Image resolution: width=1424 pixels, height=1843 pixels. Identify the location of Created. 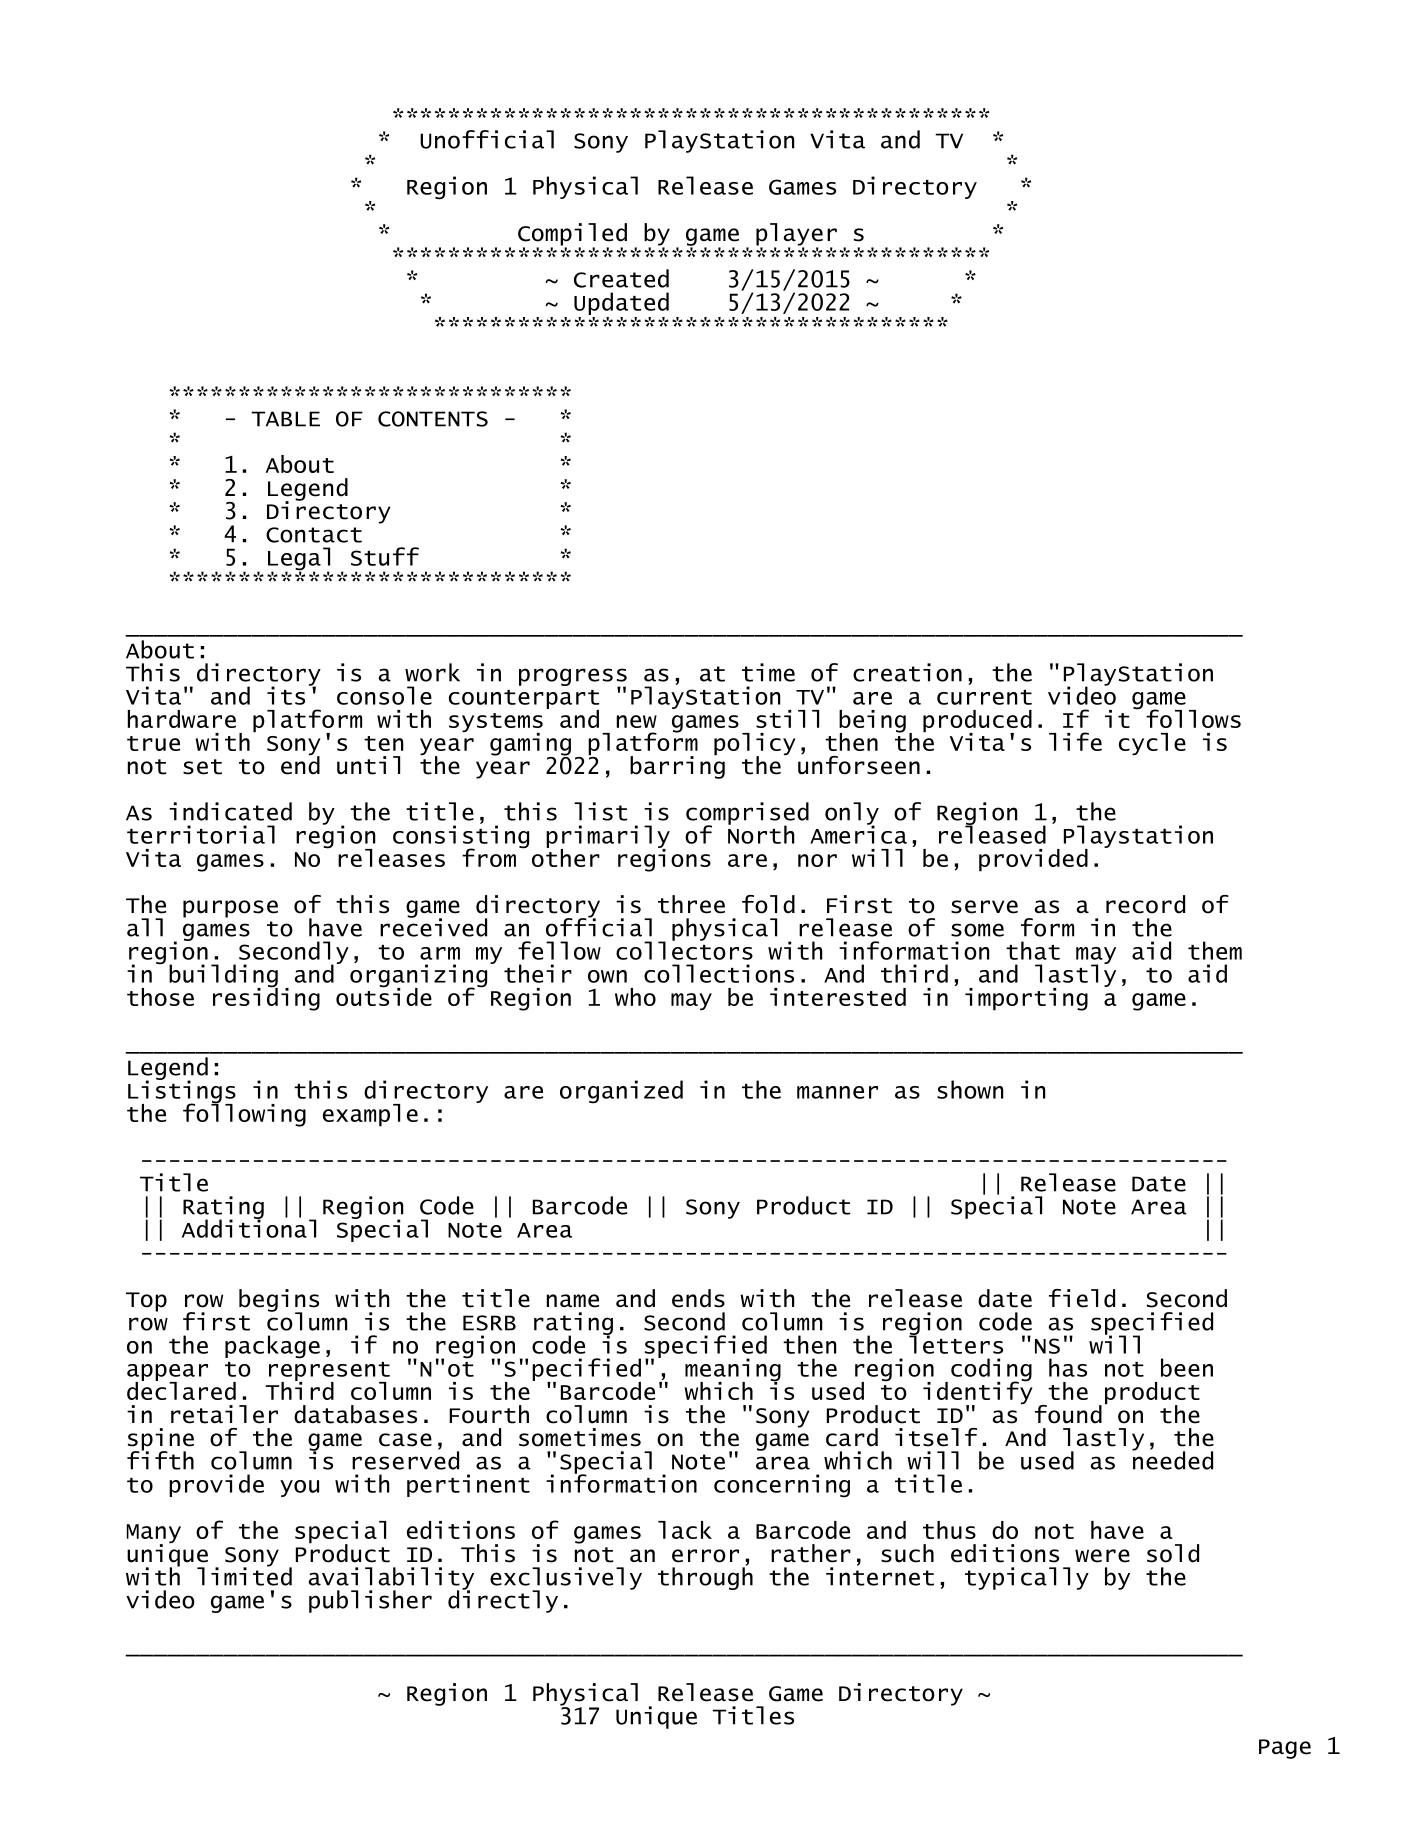
(621, 278).
